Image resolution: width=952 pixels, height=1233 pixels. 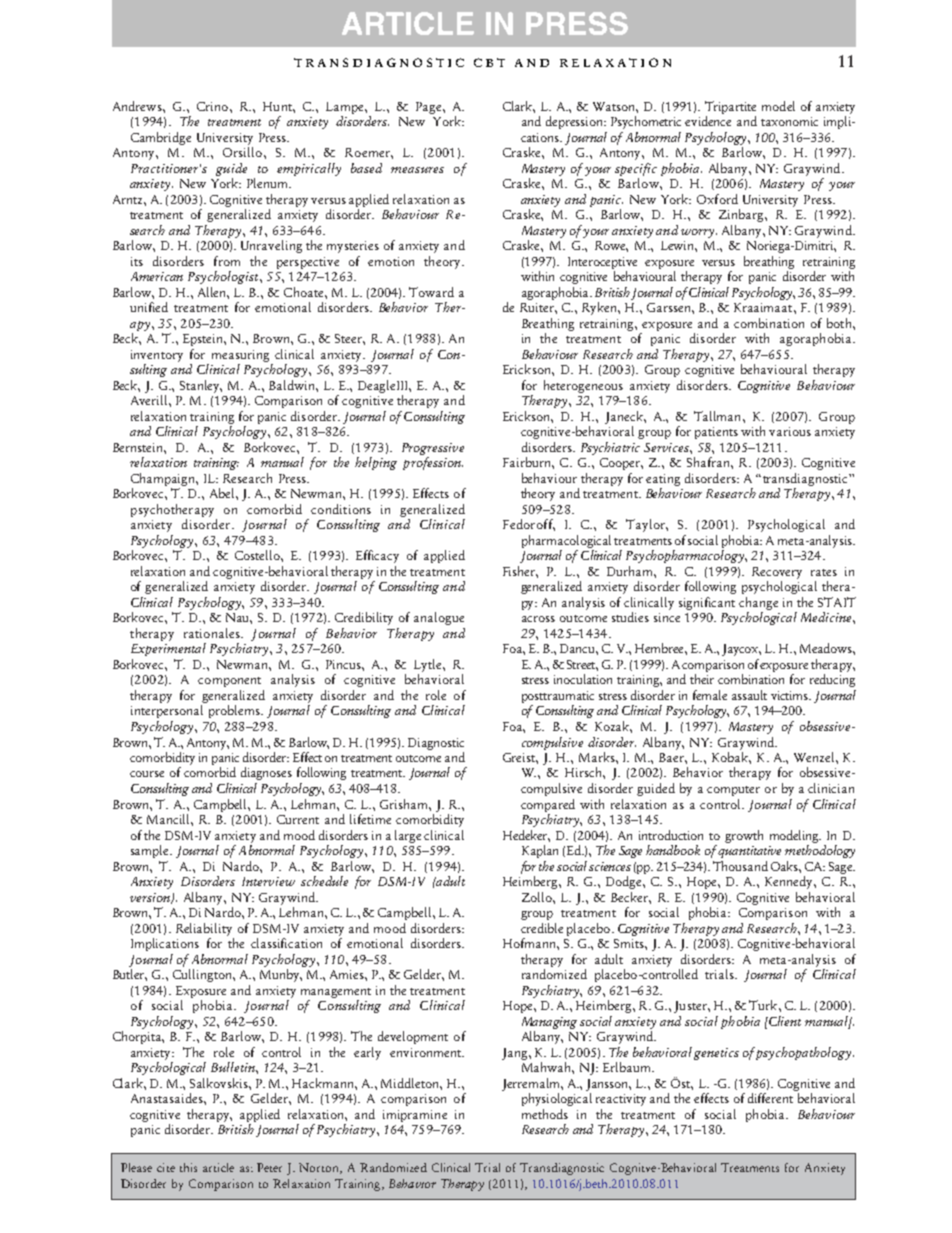 What do you see at coordinates (758, 603) in the screenshot?
I see `change` at bounding box center [758, 603].
